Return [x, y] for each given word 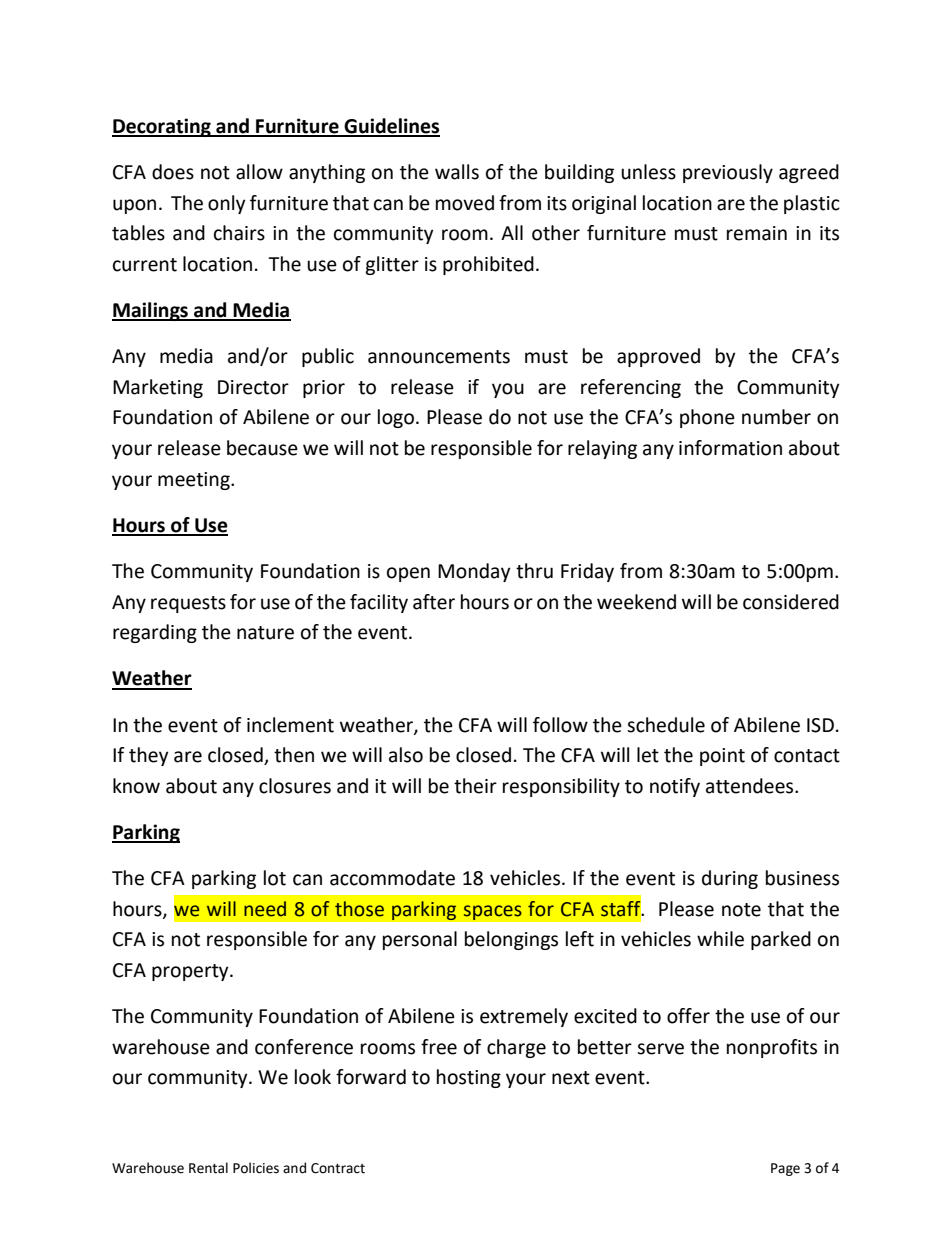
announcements [439, 357]
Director [253, 387]
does [173, 172]
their [475, 786]
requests [188, 604]
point [722, 757]
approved [658, 357]
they [149, 756]
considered [791, 602]
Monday [474, 572]
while [720, 939]
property [191, 972]
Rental [208, 1168]
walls [457, 172]
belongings [511, 940]
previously [728, 173]
